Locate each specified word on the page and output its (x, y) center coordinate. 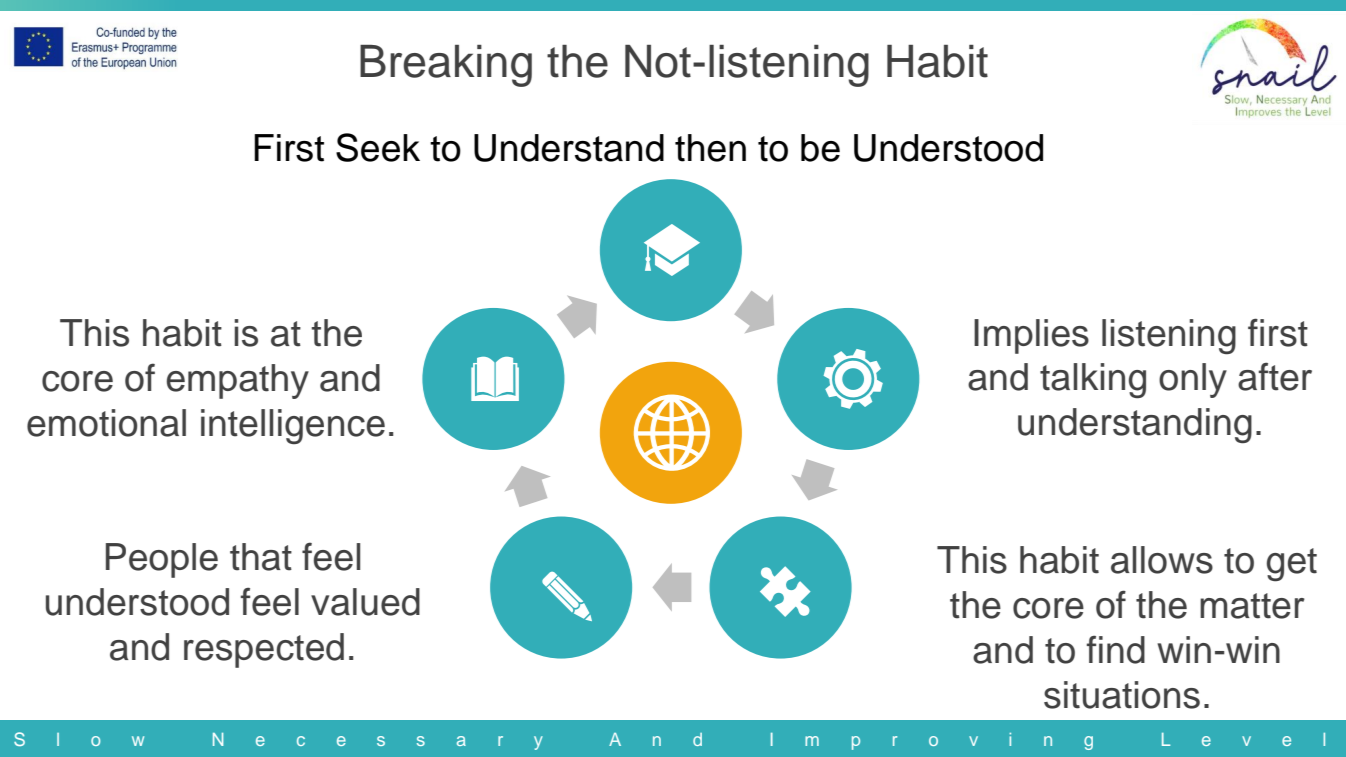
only (1193, 380)
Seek (378, 147)
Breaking (446, 66)
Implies (1031, 336)
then (710, 148)
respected (264, 650)
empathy (238, 381)
